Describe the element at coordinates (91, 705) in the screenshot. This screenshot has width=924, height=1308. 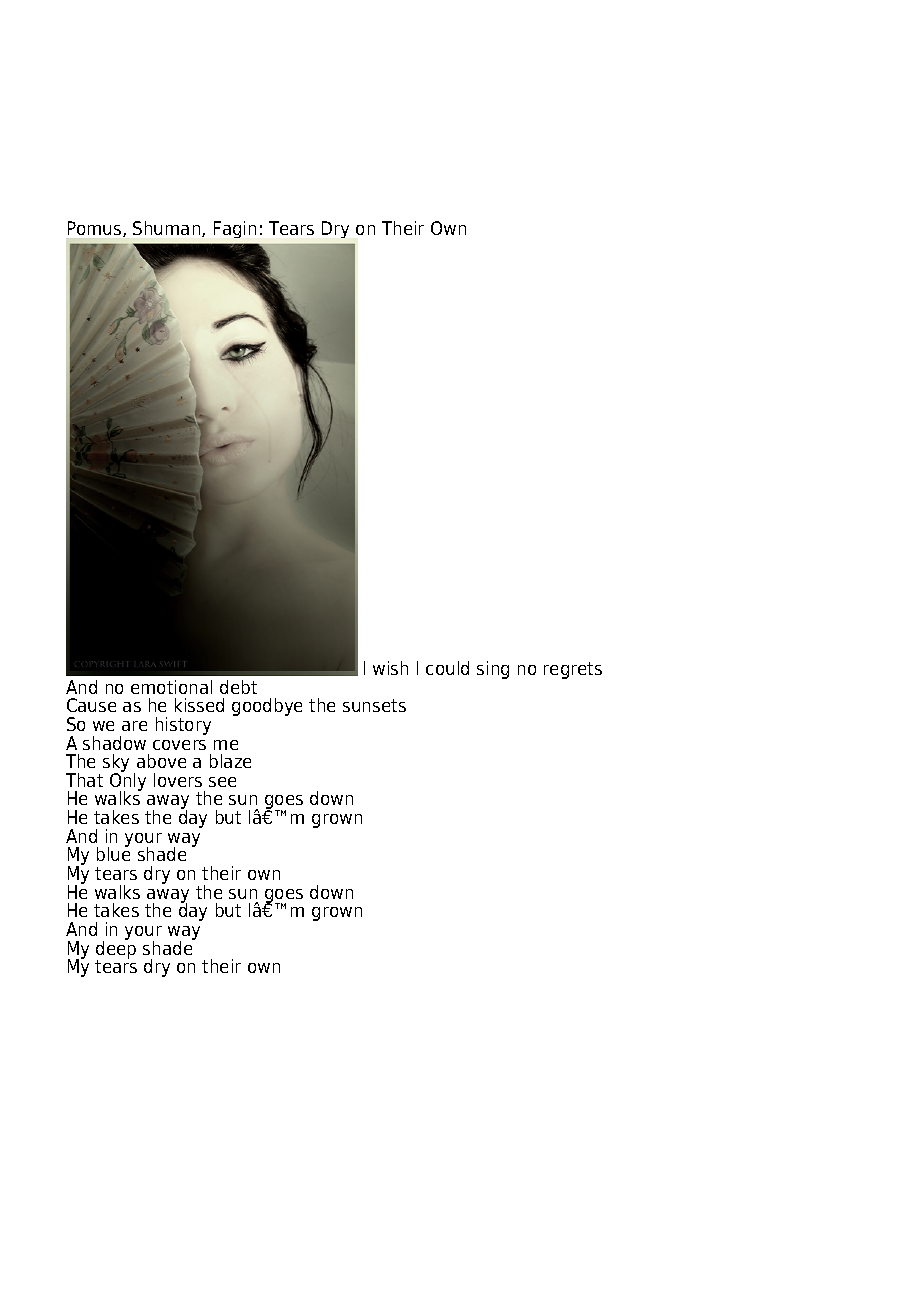
I see `Cause` at that location.
